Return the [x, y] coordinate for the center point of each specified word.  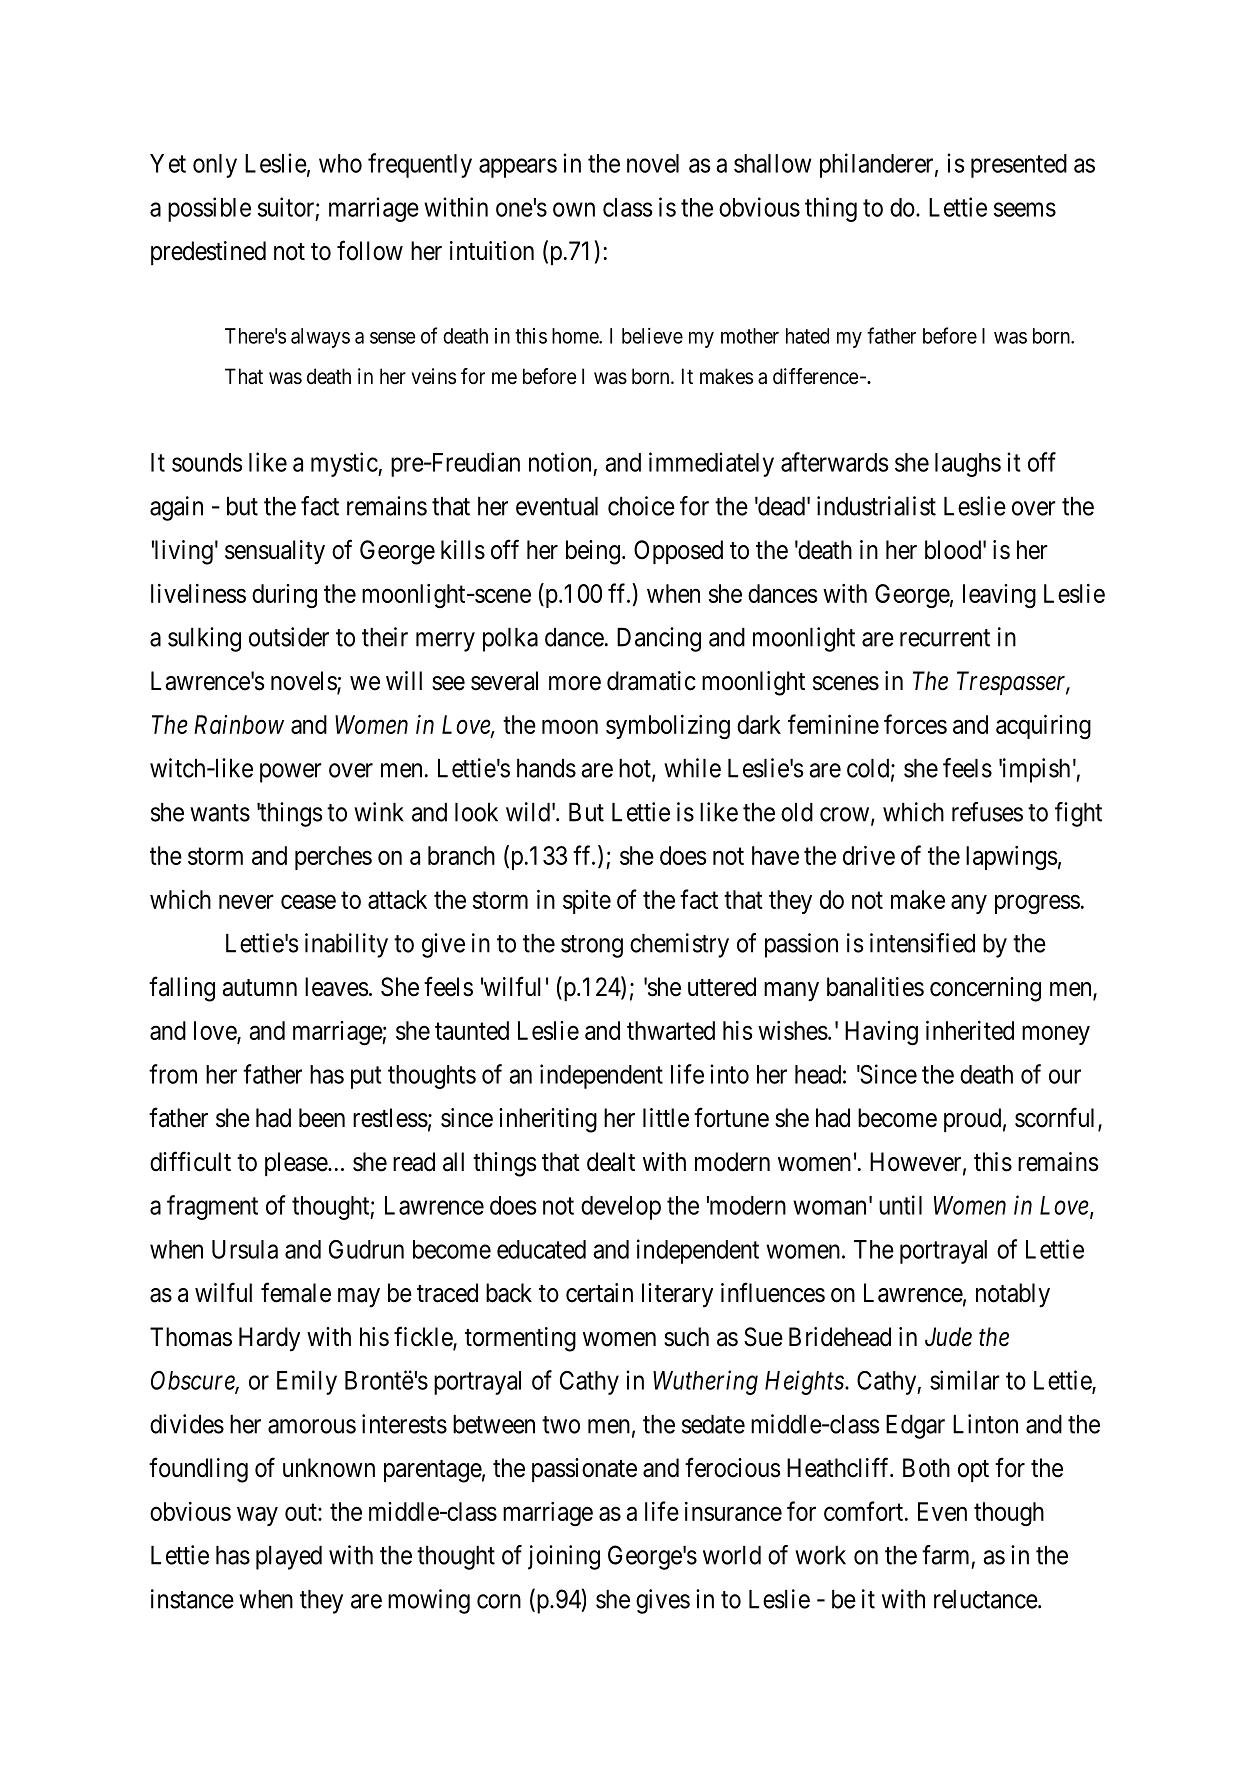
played [289, 1558]
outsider [289, 637]
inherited [970, 1030]
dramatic [651, 681]
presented [1019, 166]
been [322, 1118]
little [666, 1118]
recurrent [945, 638]
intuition [492, 251]
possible [209, 209]
